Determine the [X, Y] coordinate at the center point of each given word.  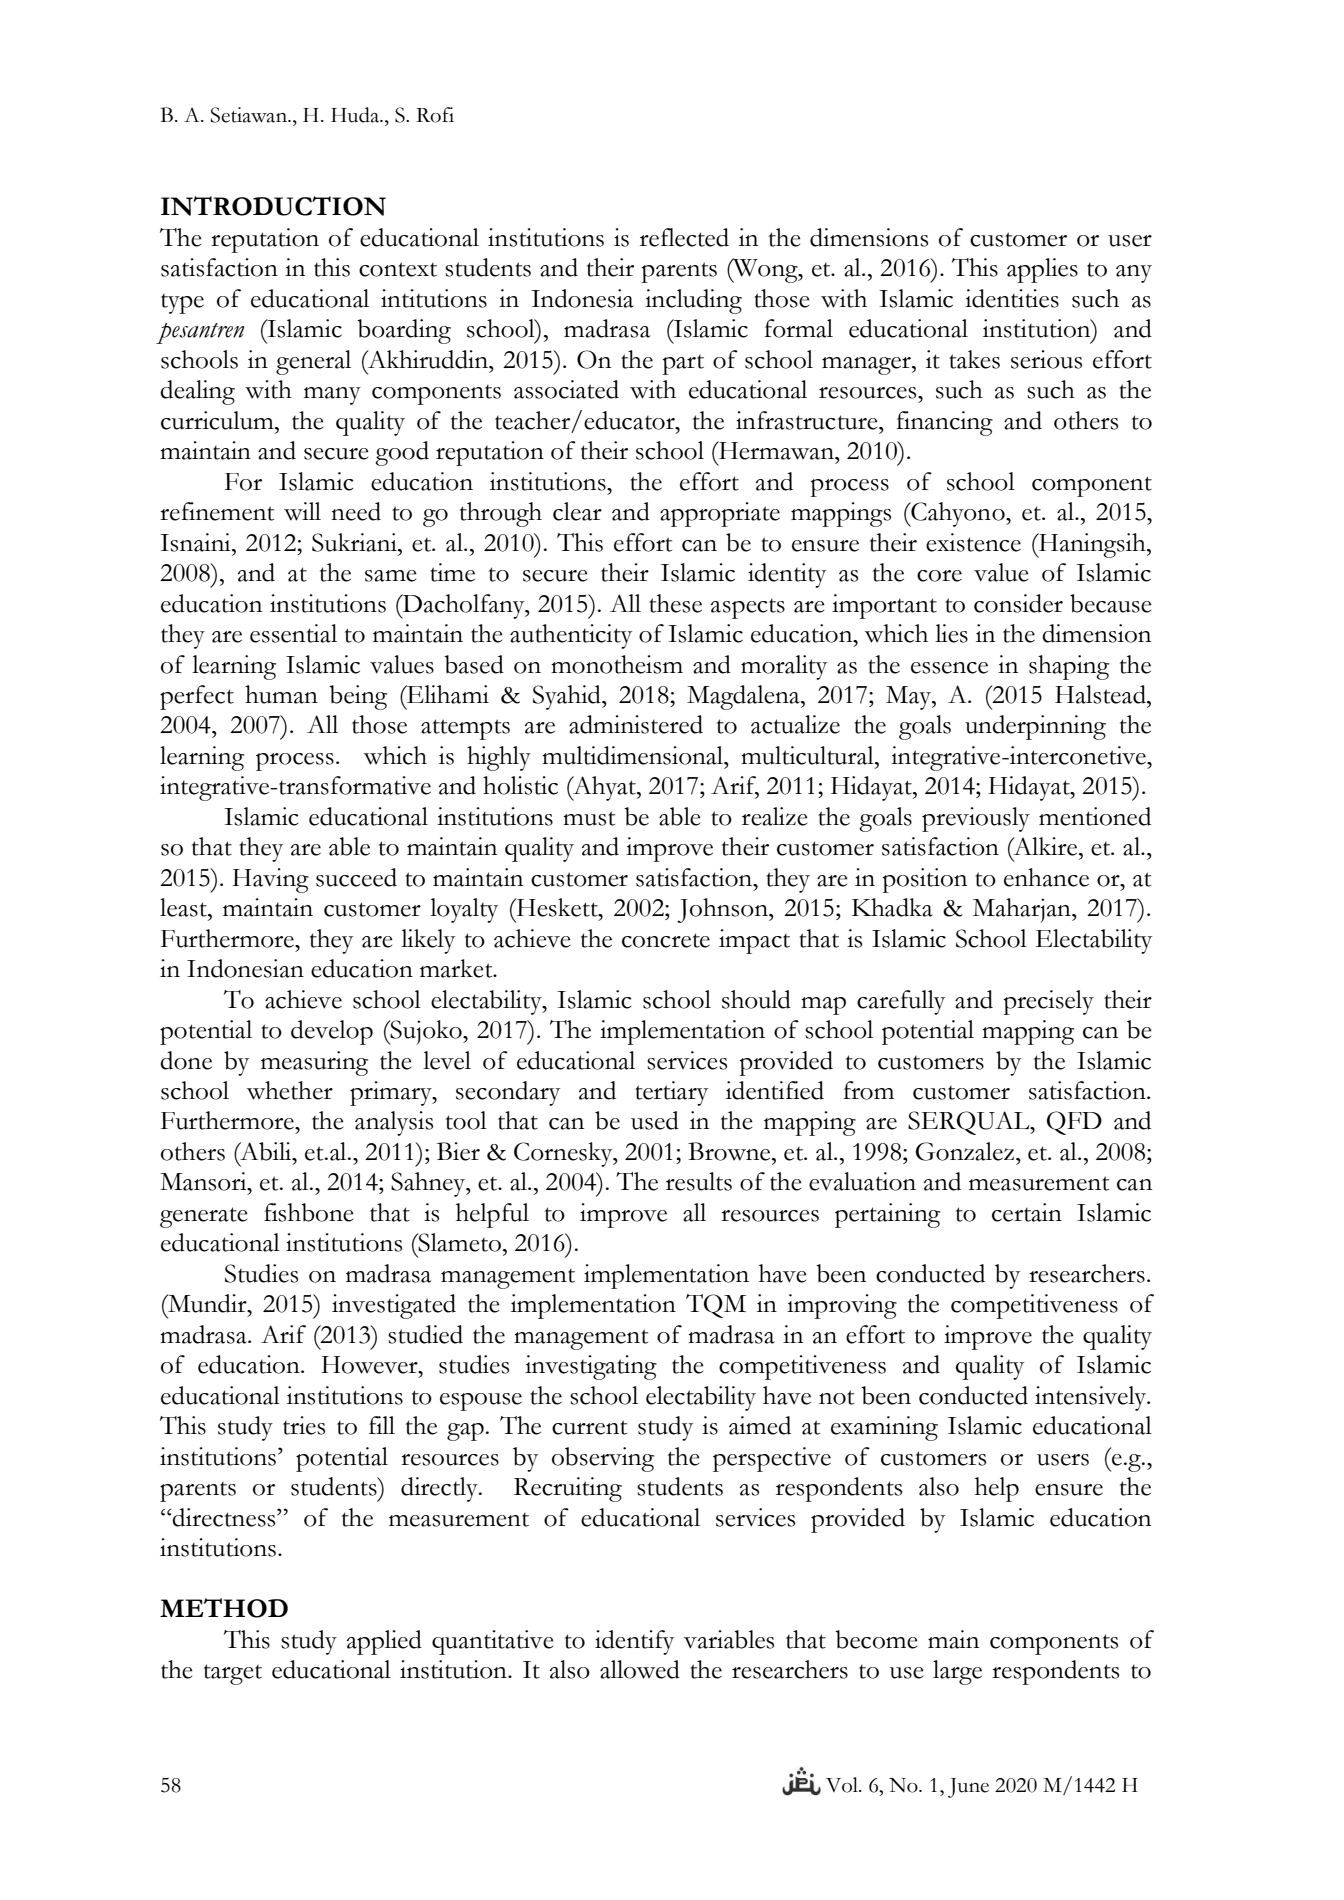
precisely [1048, 1002]
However [370, 1365]
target [233, 1674]
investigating [591, 1367]
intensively [1092, 1398]
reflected [684, 237]
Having [270, 880]
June [968, 1788]
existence [973, 542]
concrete [666, 940]
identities [1012, 298]
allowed [640, 1669]
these [675, 603]
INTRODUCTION [273, 206]
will [302, 511]
